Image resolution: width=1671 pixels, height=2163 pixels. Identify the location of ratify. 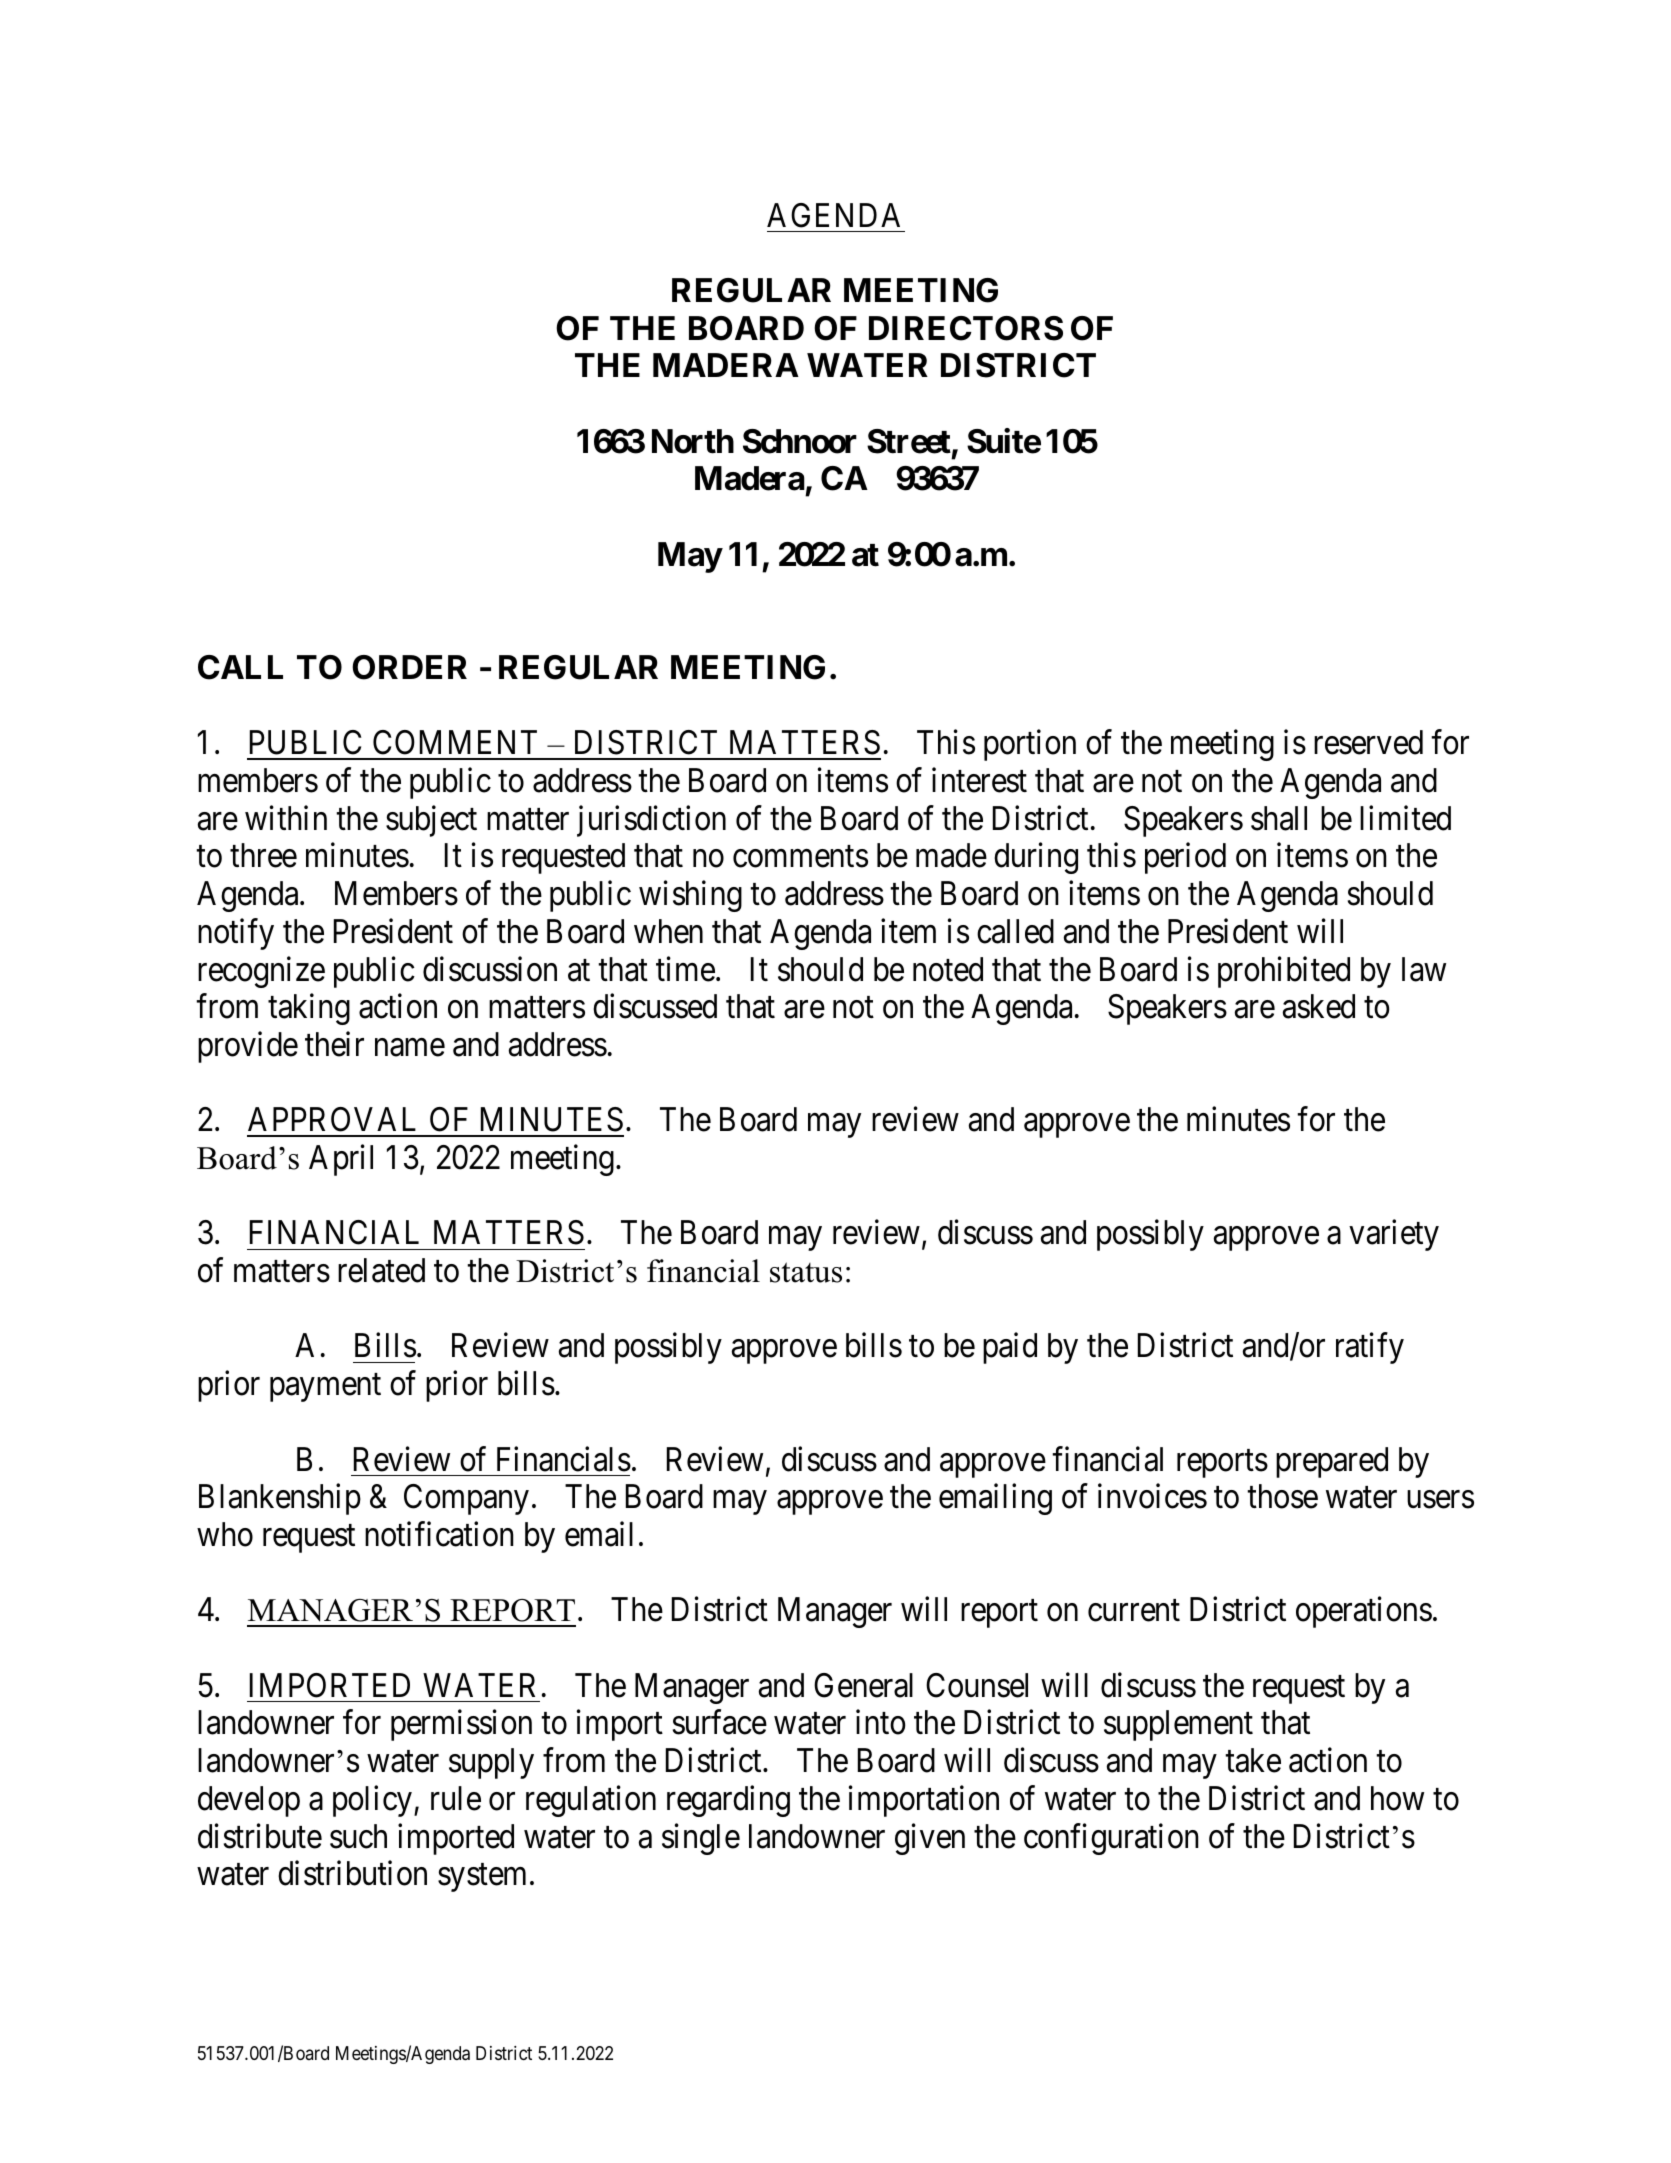
(1370, 1348).
